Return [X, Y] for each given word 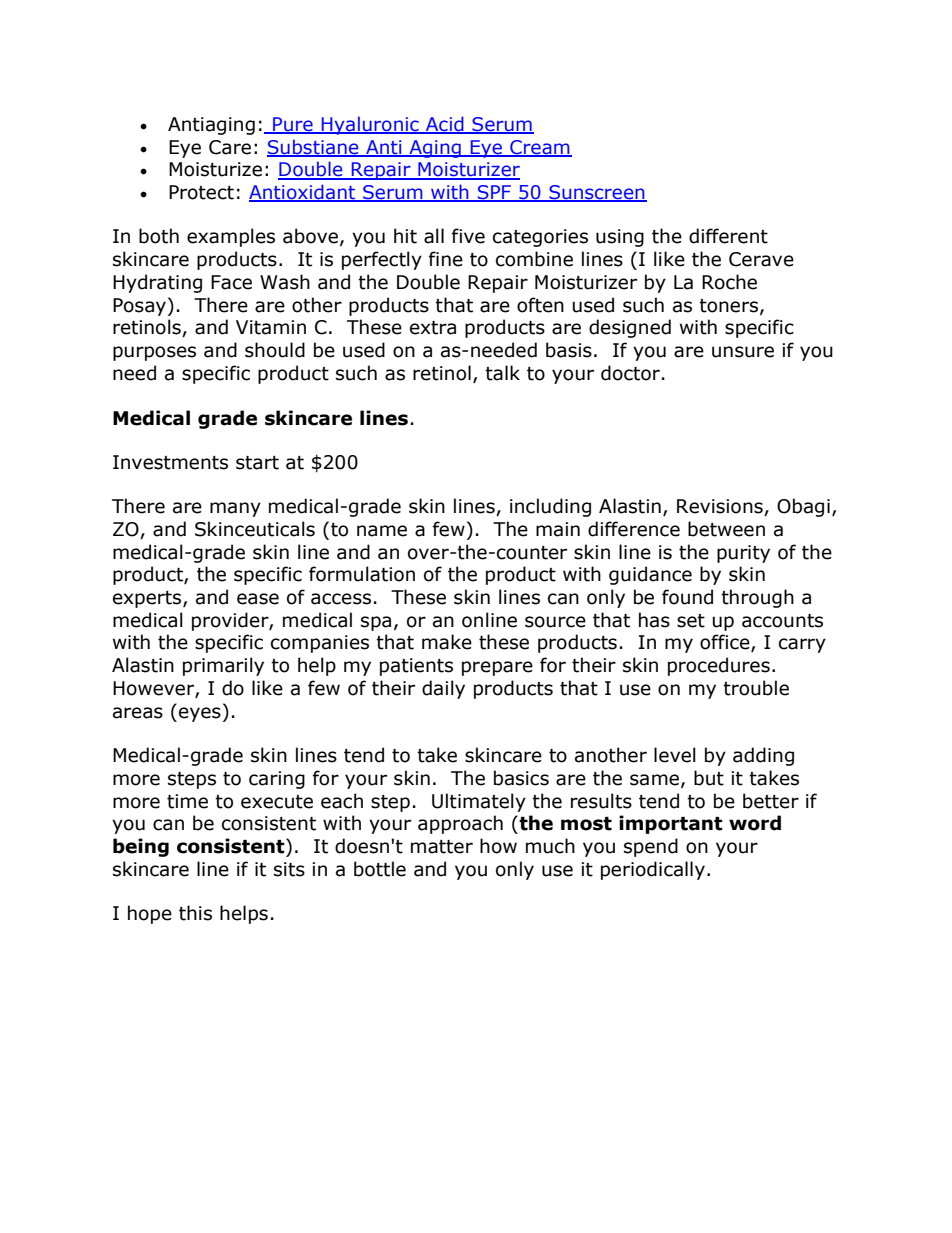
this [195, 913]
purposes [154, 353]
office [726, 643]
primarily [223, 666]
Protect [201, 192]
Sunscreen [597, 193]
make [447, 642]
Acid [445, 125]
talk [502, 373]
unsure [743, 352]
